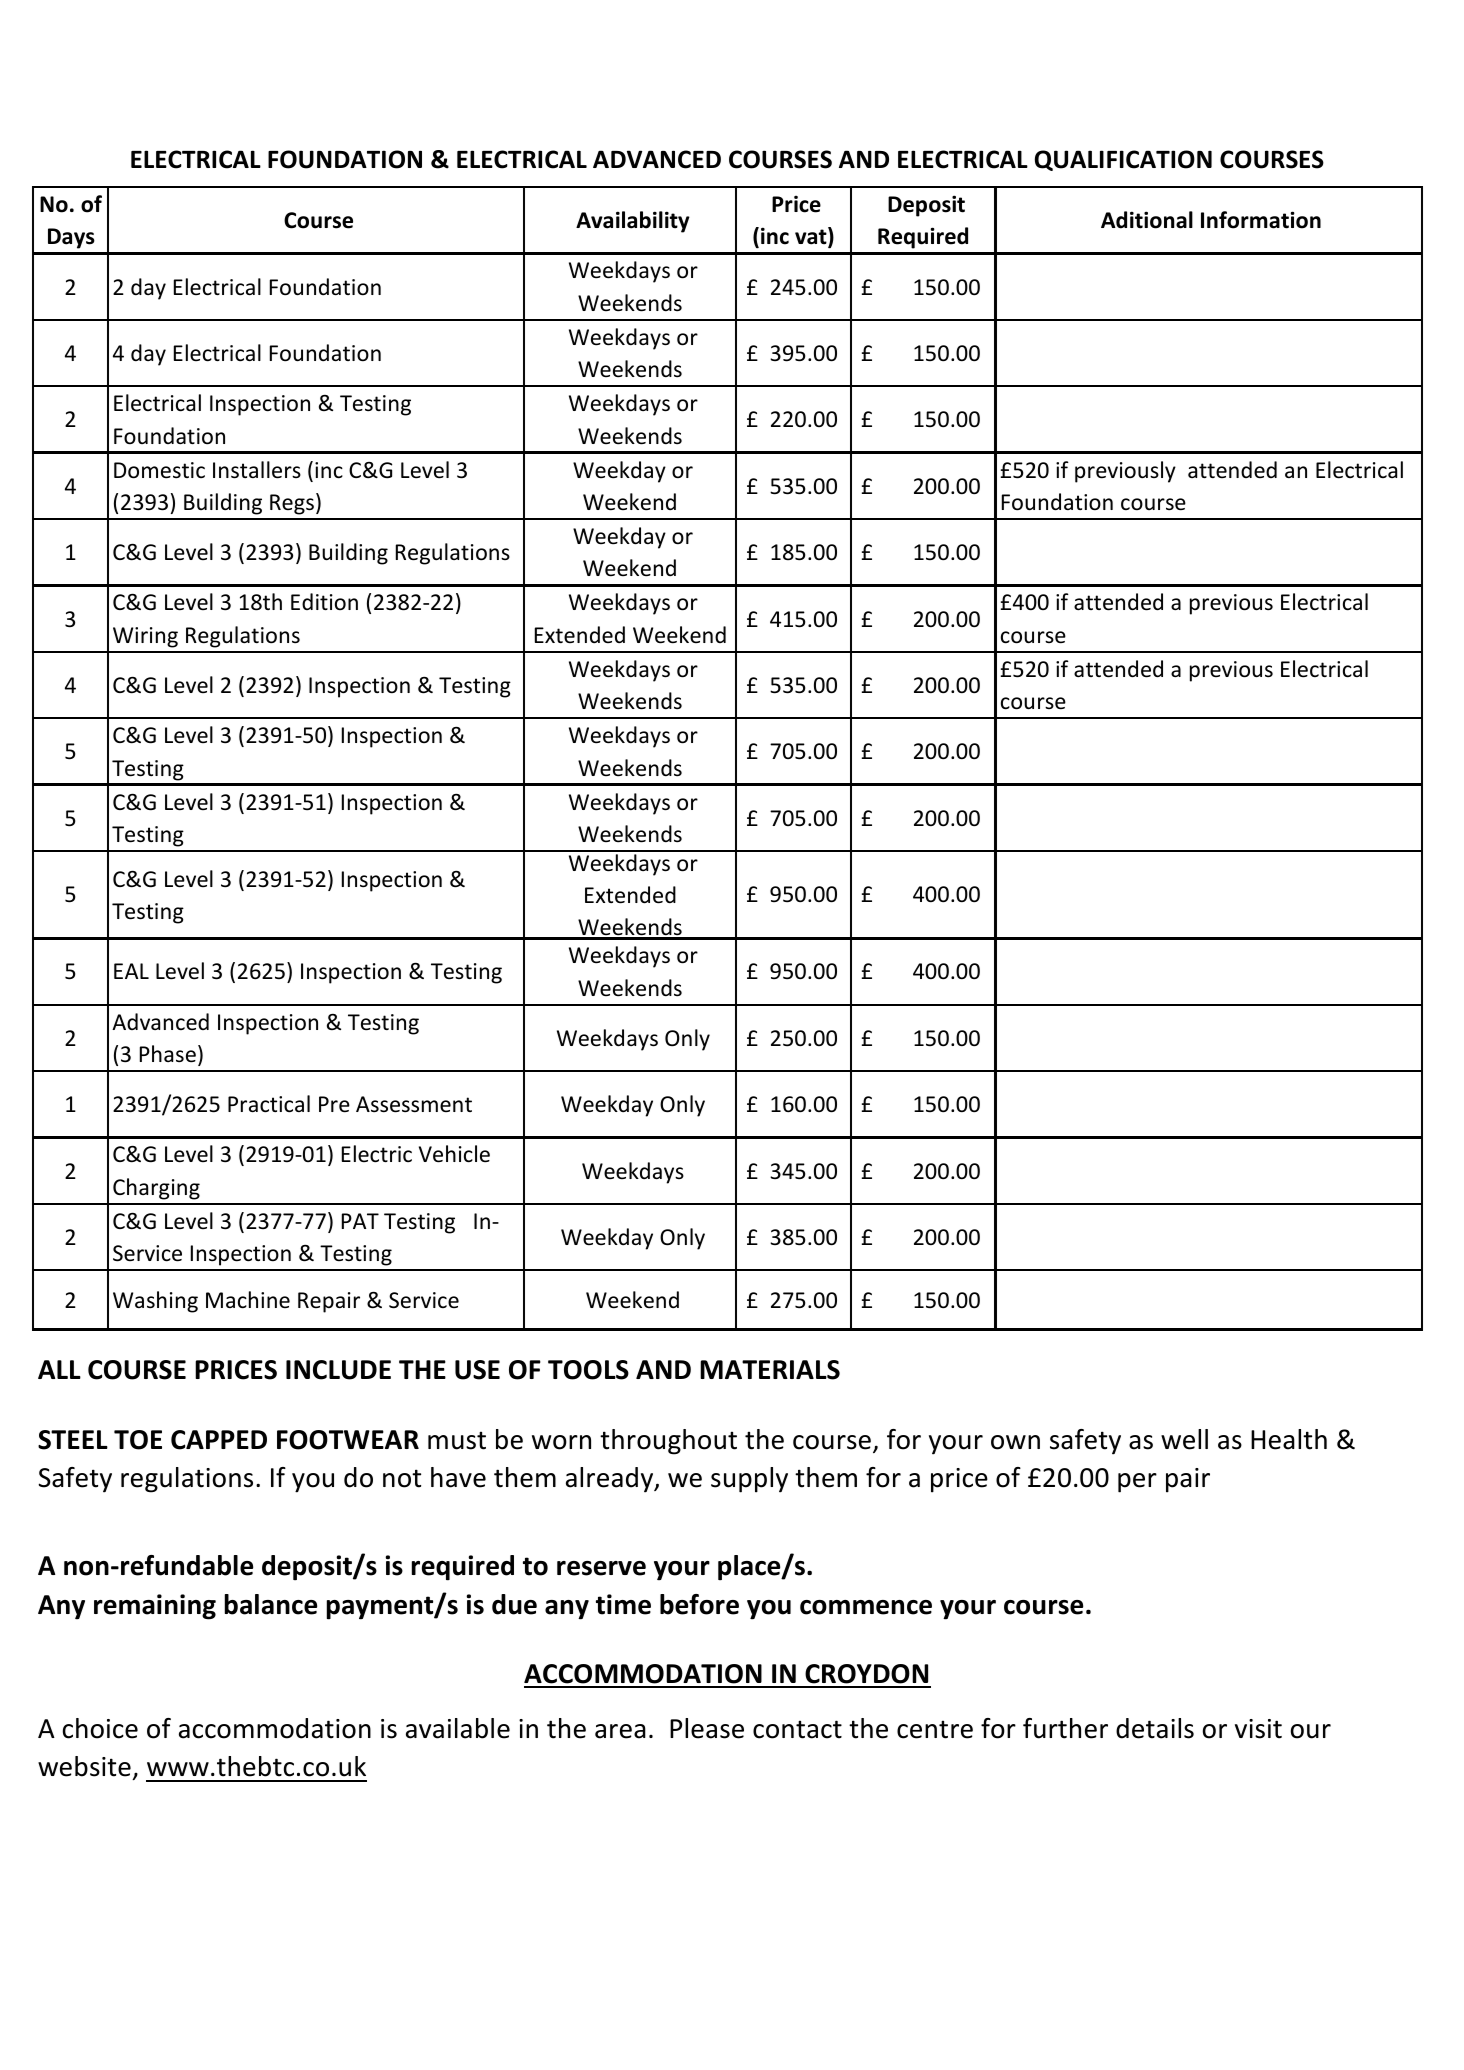  What do you see at coordinates (257, 470) in the screenshot?
I see `Installers` at bounding box center [257, 470].
